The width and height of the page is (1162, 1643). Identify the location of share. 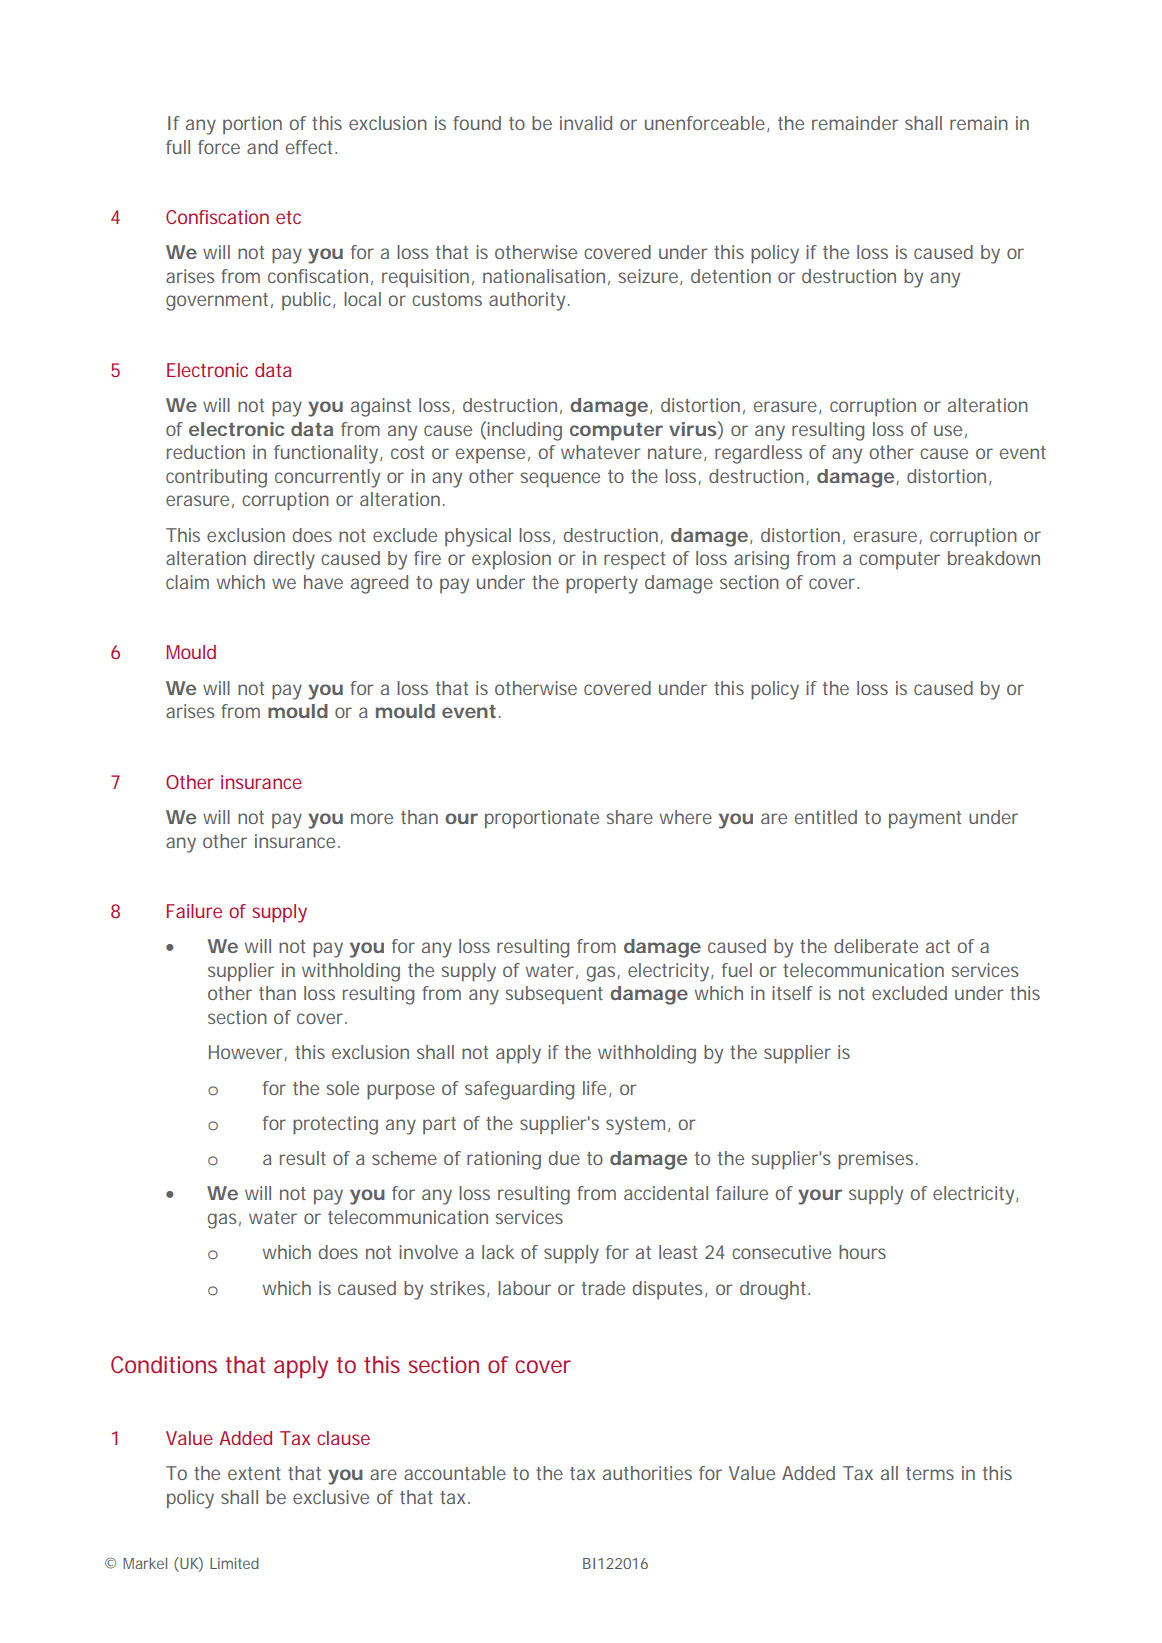
(630, 817).
